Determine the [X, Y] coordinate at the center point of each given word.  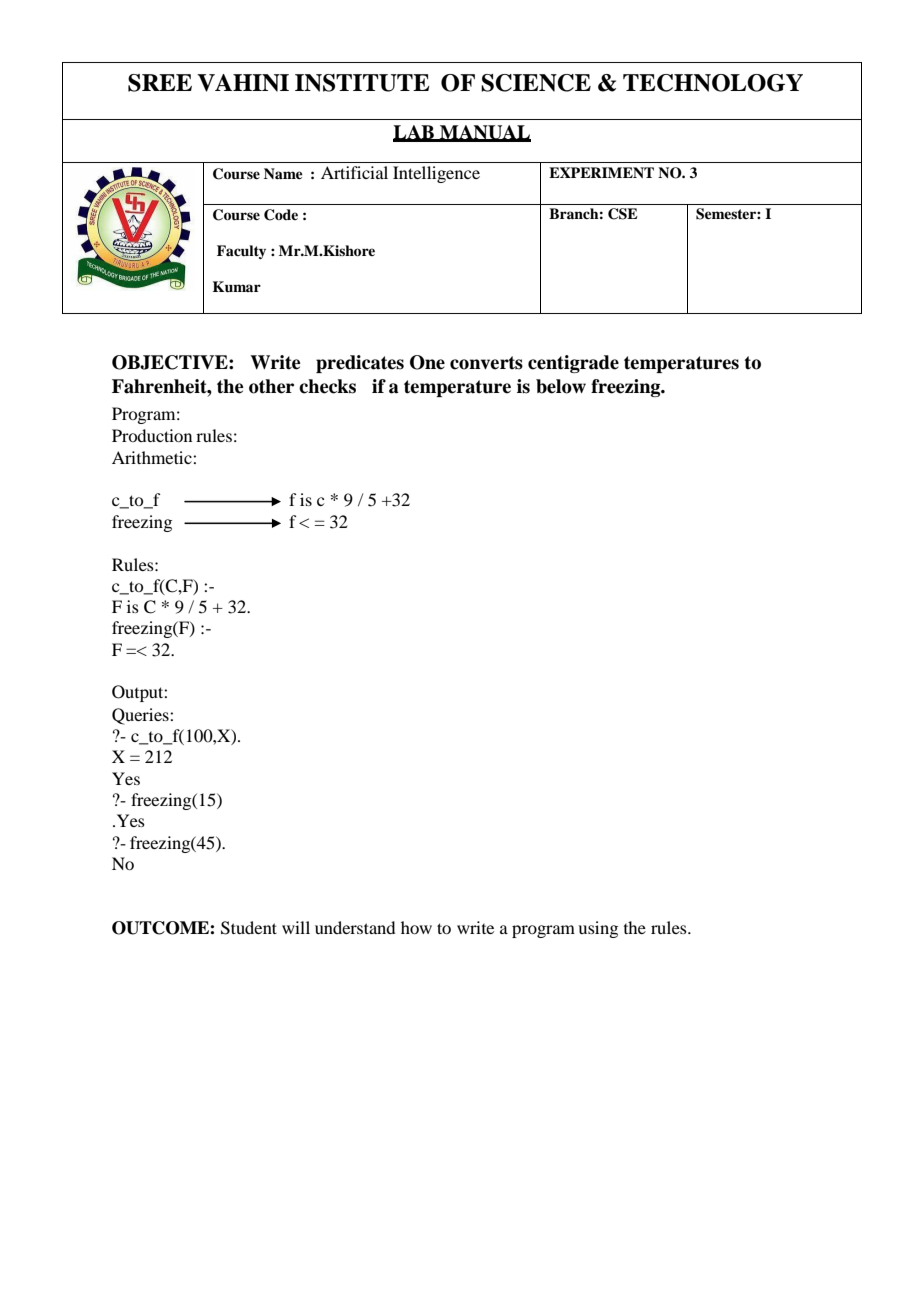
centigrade [573, 364]
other [271, 386]
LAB [414, 133]
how [416, 927]
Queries [141, 716]
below [561, 386]
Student [249, 928]
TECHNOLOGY [713, 83]
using [598, 929]
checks [327, 386]
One [427, 362]
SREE [160, 83]
